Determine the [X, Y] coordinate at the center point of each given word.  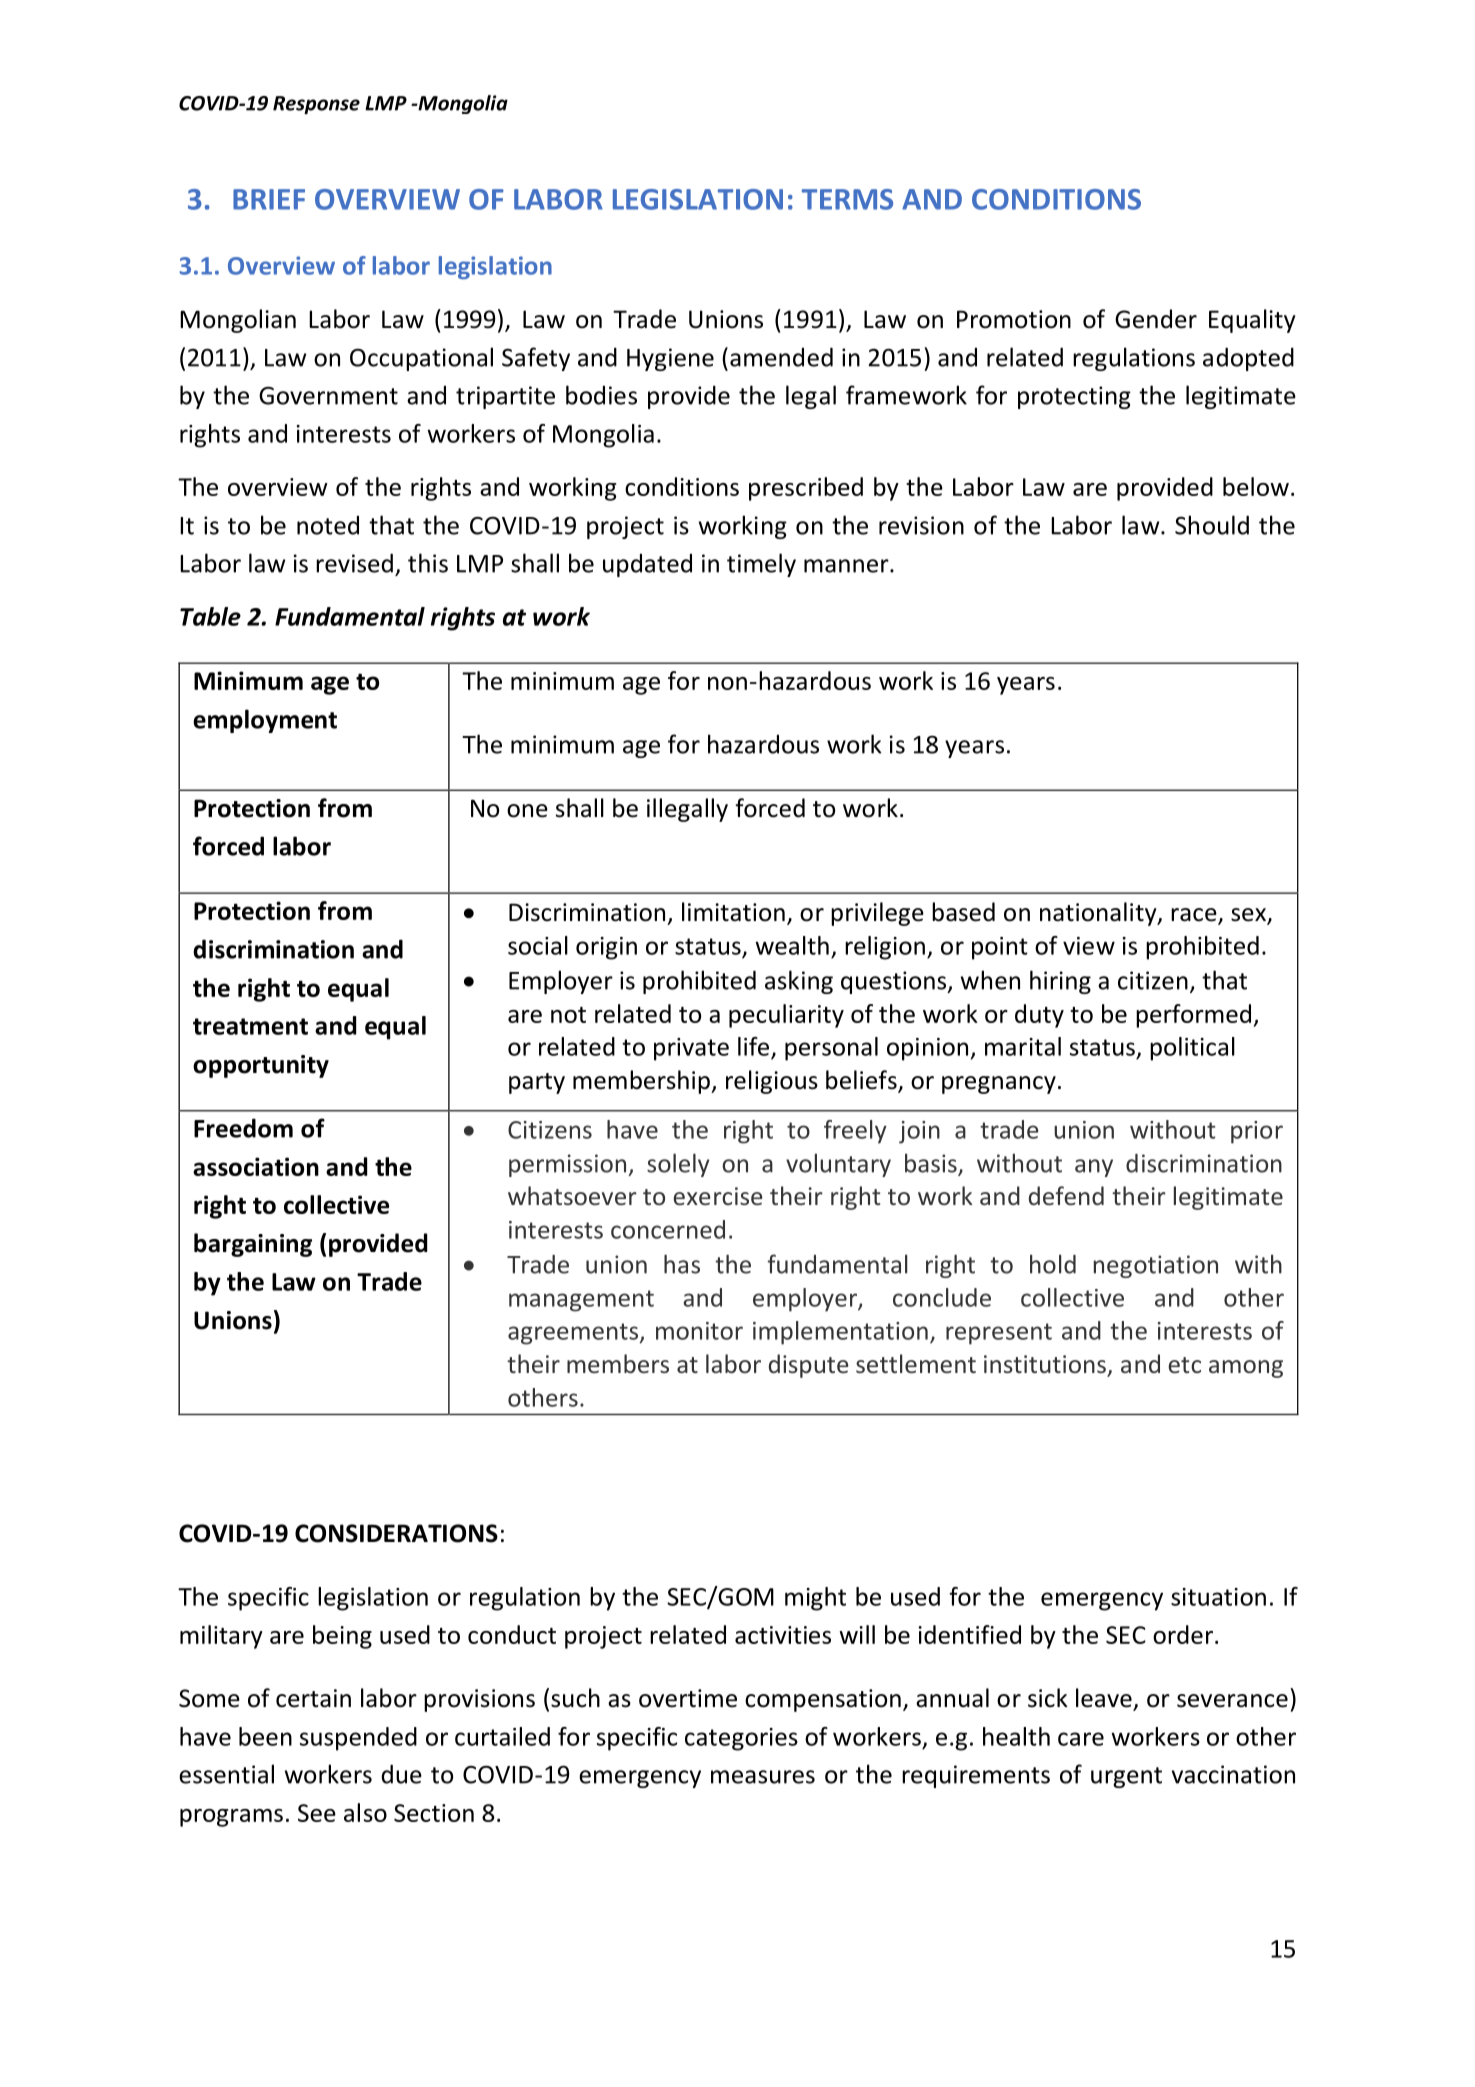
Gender [1156, 319]
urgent [1126, 1777]
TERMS [847, 199]
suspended [358, 1739]
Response [316, 105]
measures [763, 1777]
